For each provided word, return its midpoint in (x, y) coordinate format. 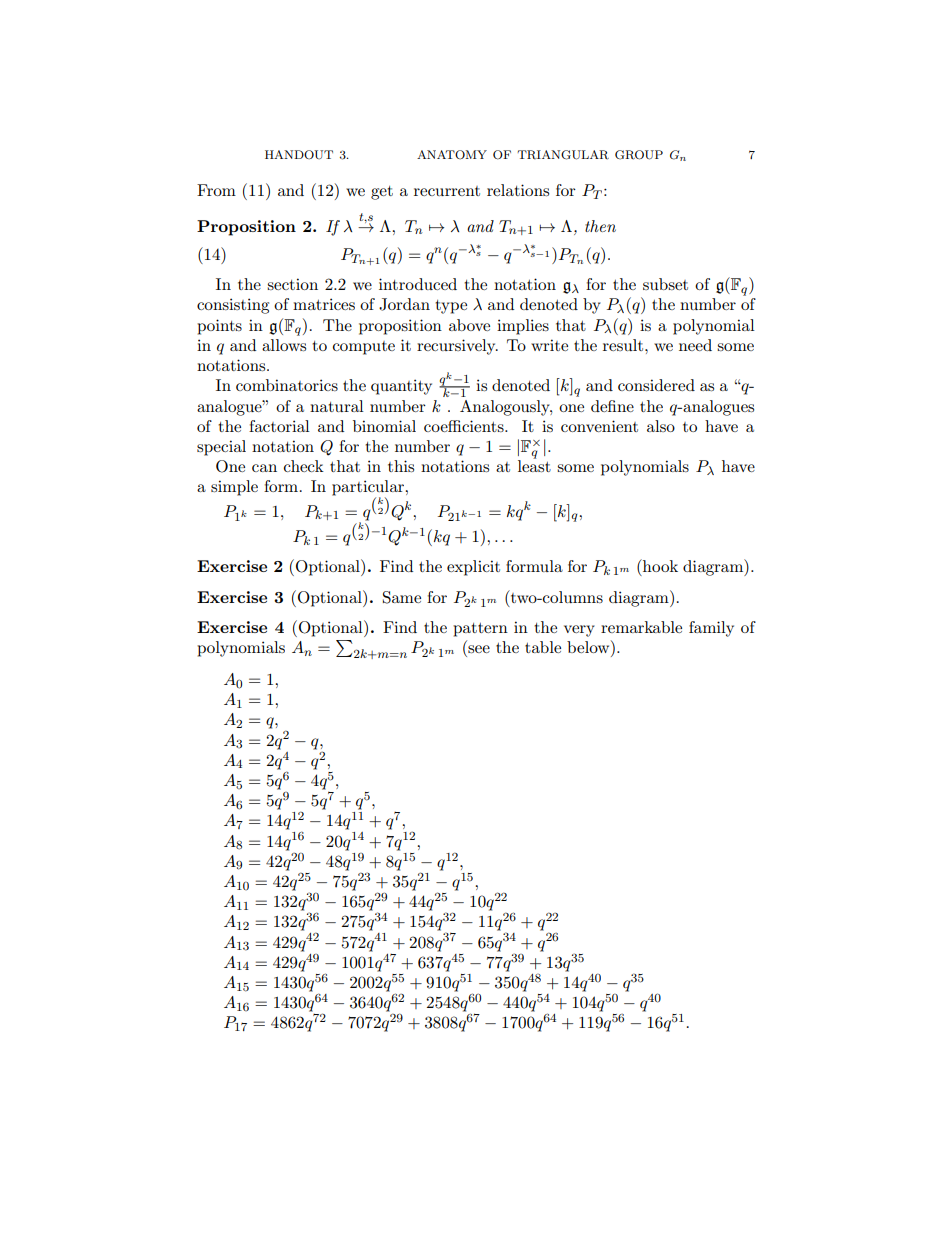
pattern (480, 630)
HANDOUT (299, 155)
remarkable (641, 627)
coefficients (465, 426)
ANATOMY (452, 155)
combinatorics (287, 385)
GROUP (639, 155)
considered (656, 385)
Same (402, 597)
